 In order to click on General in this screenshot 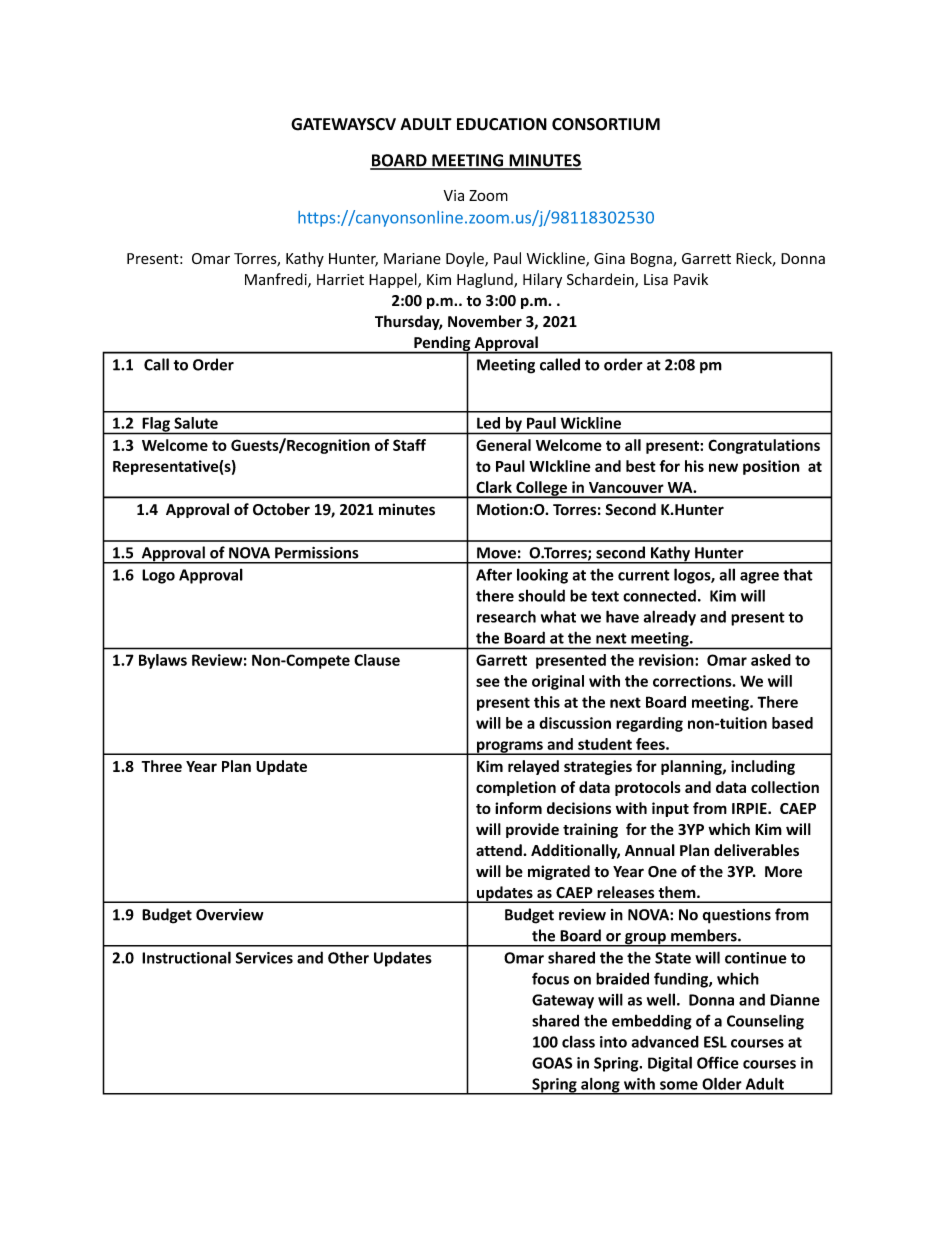, I will do `click(503, 445)`.
